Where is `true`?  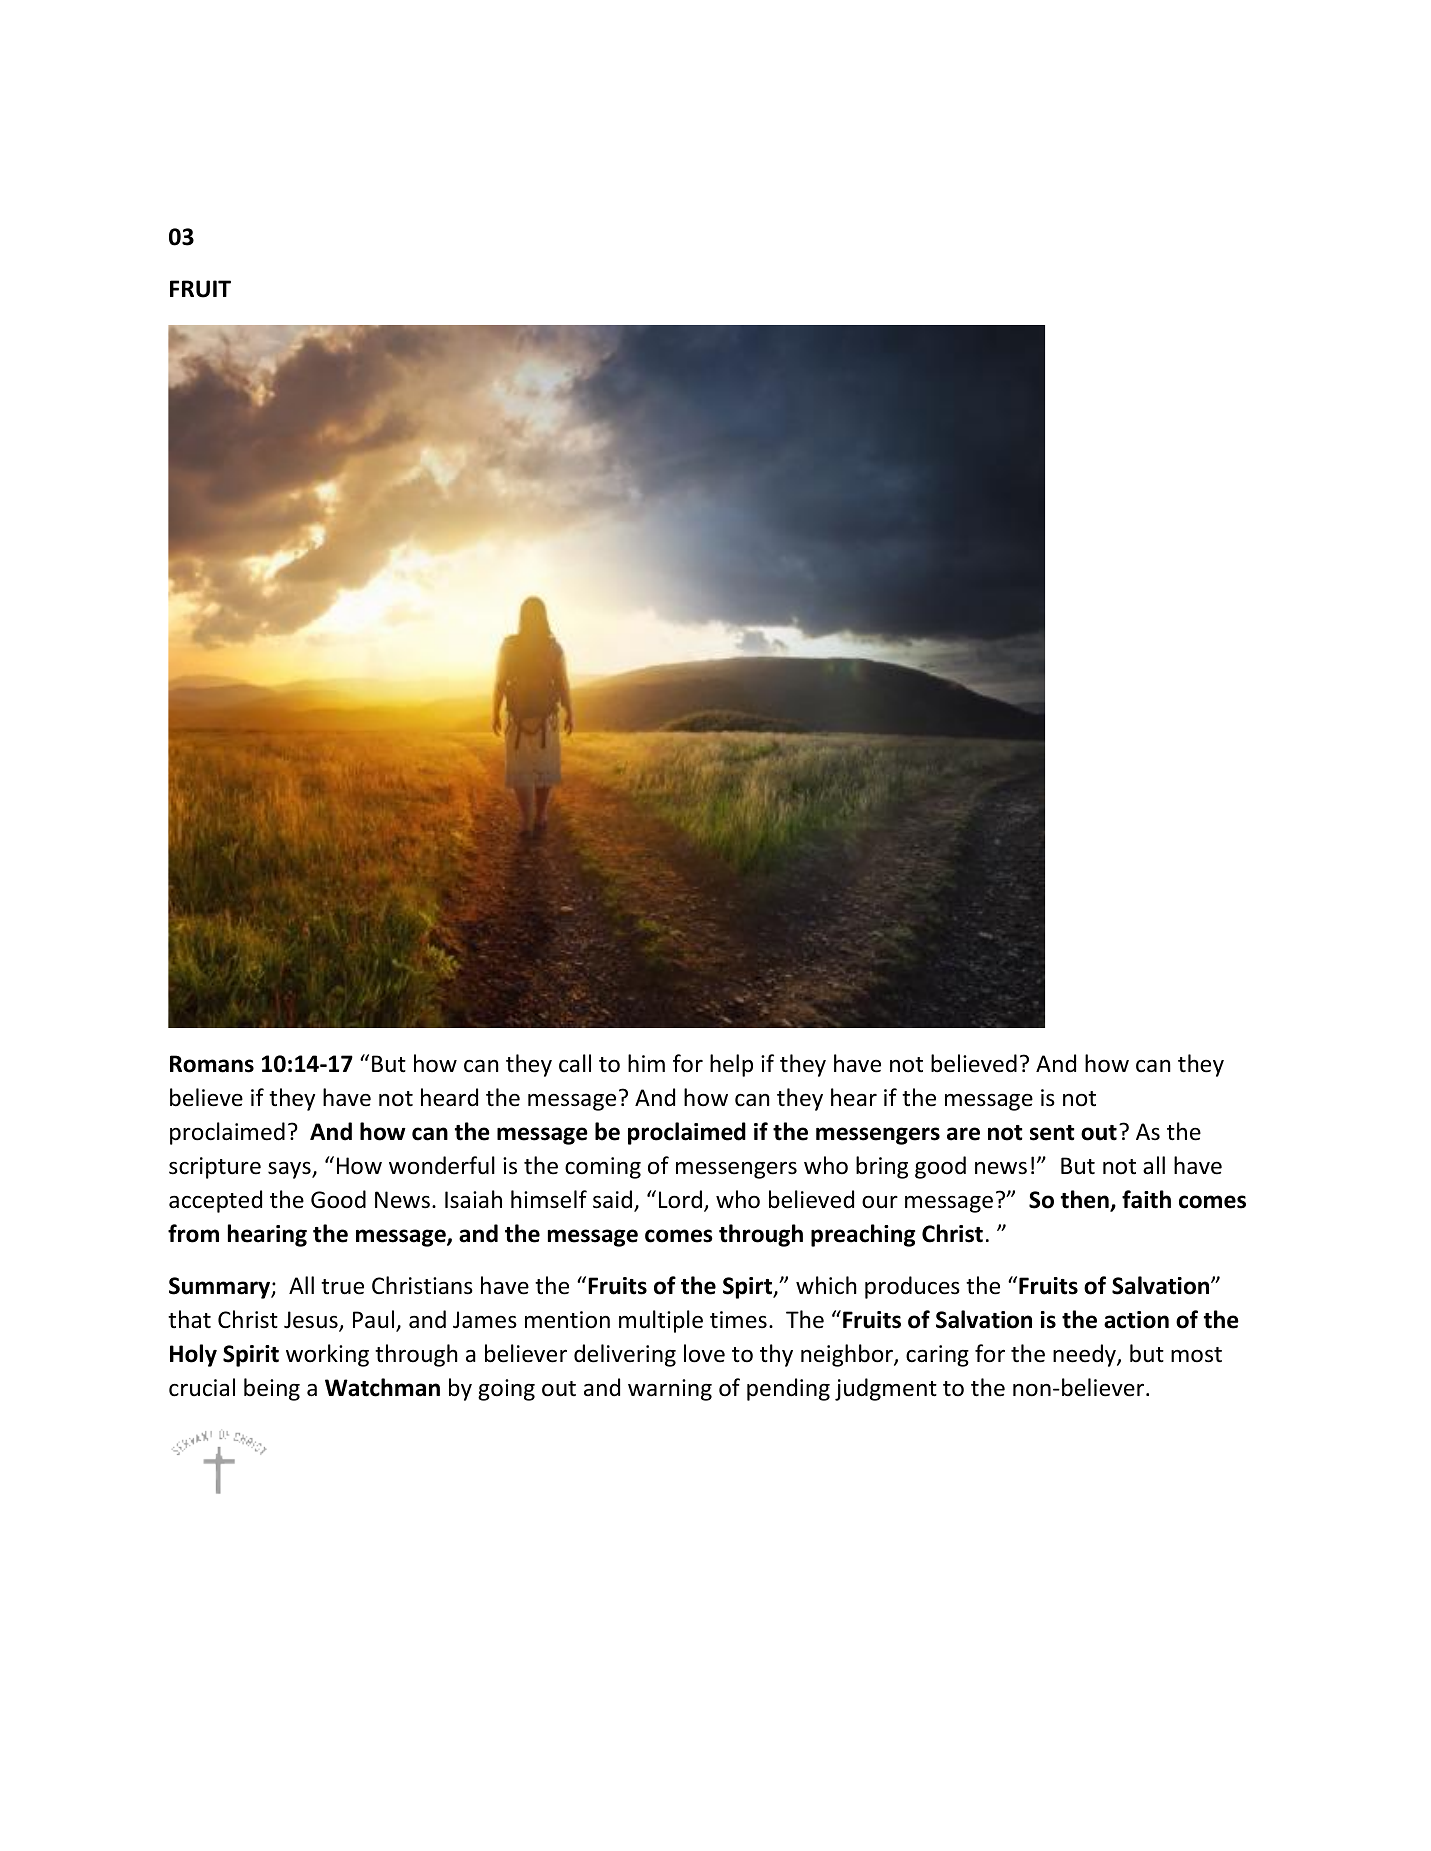 true is located at coordinates (342, 1287).
